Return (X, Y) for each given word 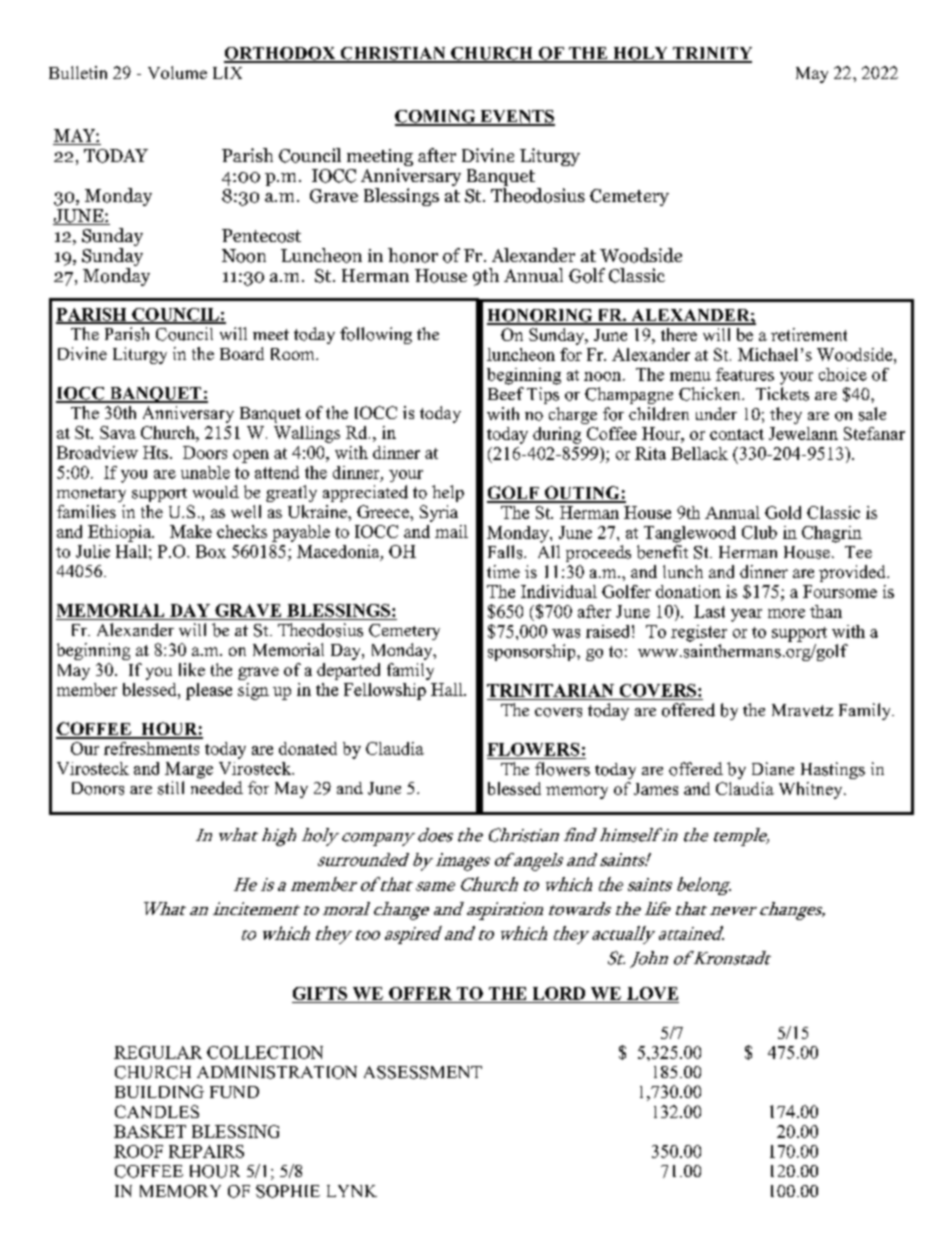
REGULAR (158, 1052)
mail (451, 531)
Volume (177, 72)
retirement (809, 334)
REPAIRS (206, 1151)
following (376, 335)
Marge (189, 770)
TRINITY (711, 54)
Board (242, 353)
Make (191, 531)
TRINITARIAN (550, 690)
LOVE (652, 993)
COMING (436, 117)
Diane (773, 768)
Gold (783, 512)
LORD (559, 993)
